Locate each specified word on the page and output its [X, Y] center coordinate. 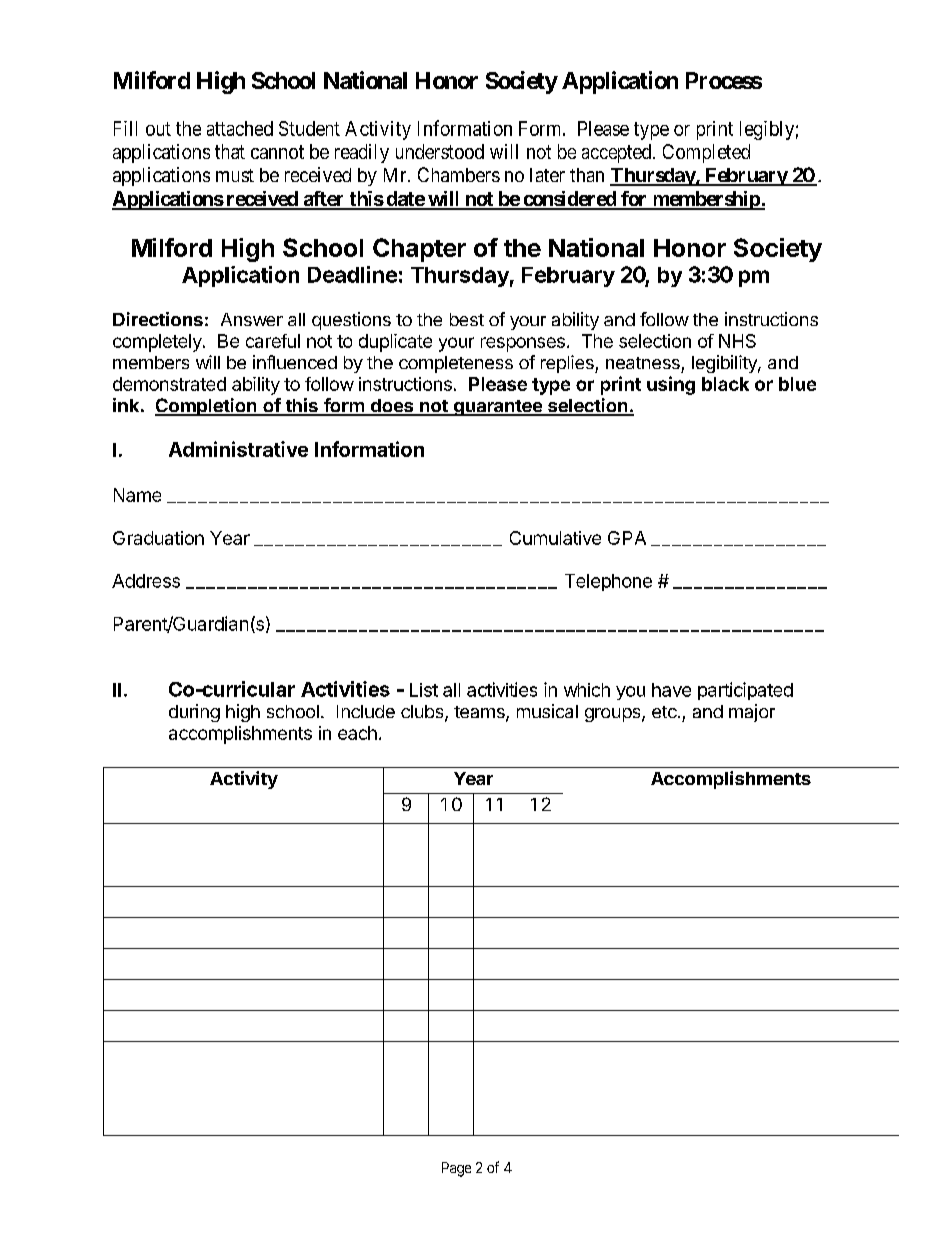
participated [745, 691]
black [725, 384]
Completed [706, 153]
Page [456, 1169]
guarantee [498, 408]
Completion [207, 407]
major [752, 713]
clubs [423, 713]
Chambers [459, 174]
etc [665, 712]
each [357, 733]
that [230, 151]
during [194, 713]
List [424, 690]
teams [480, 713]
